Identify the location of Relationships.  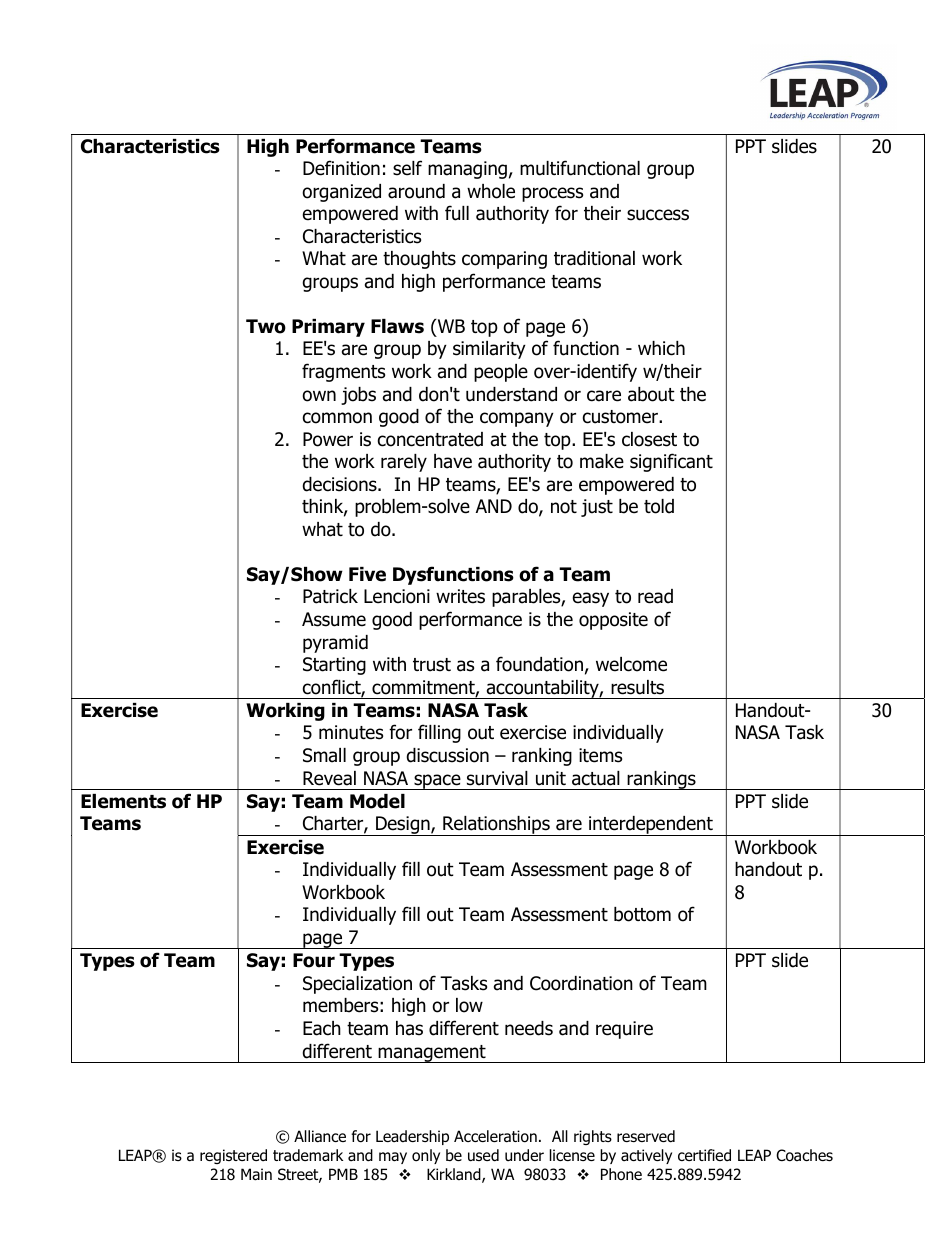
(496, 826).
